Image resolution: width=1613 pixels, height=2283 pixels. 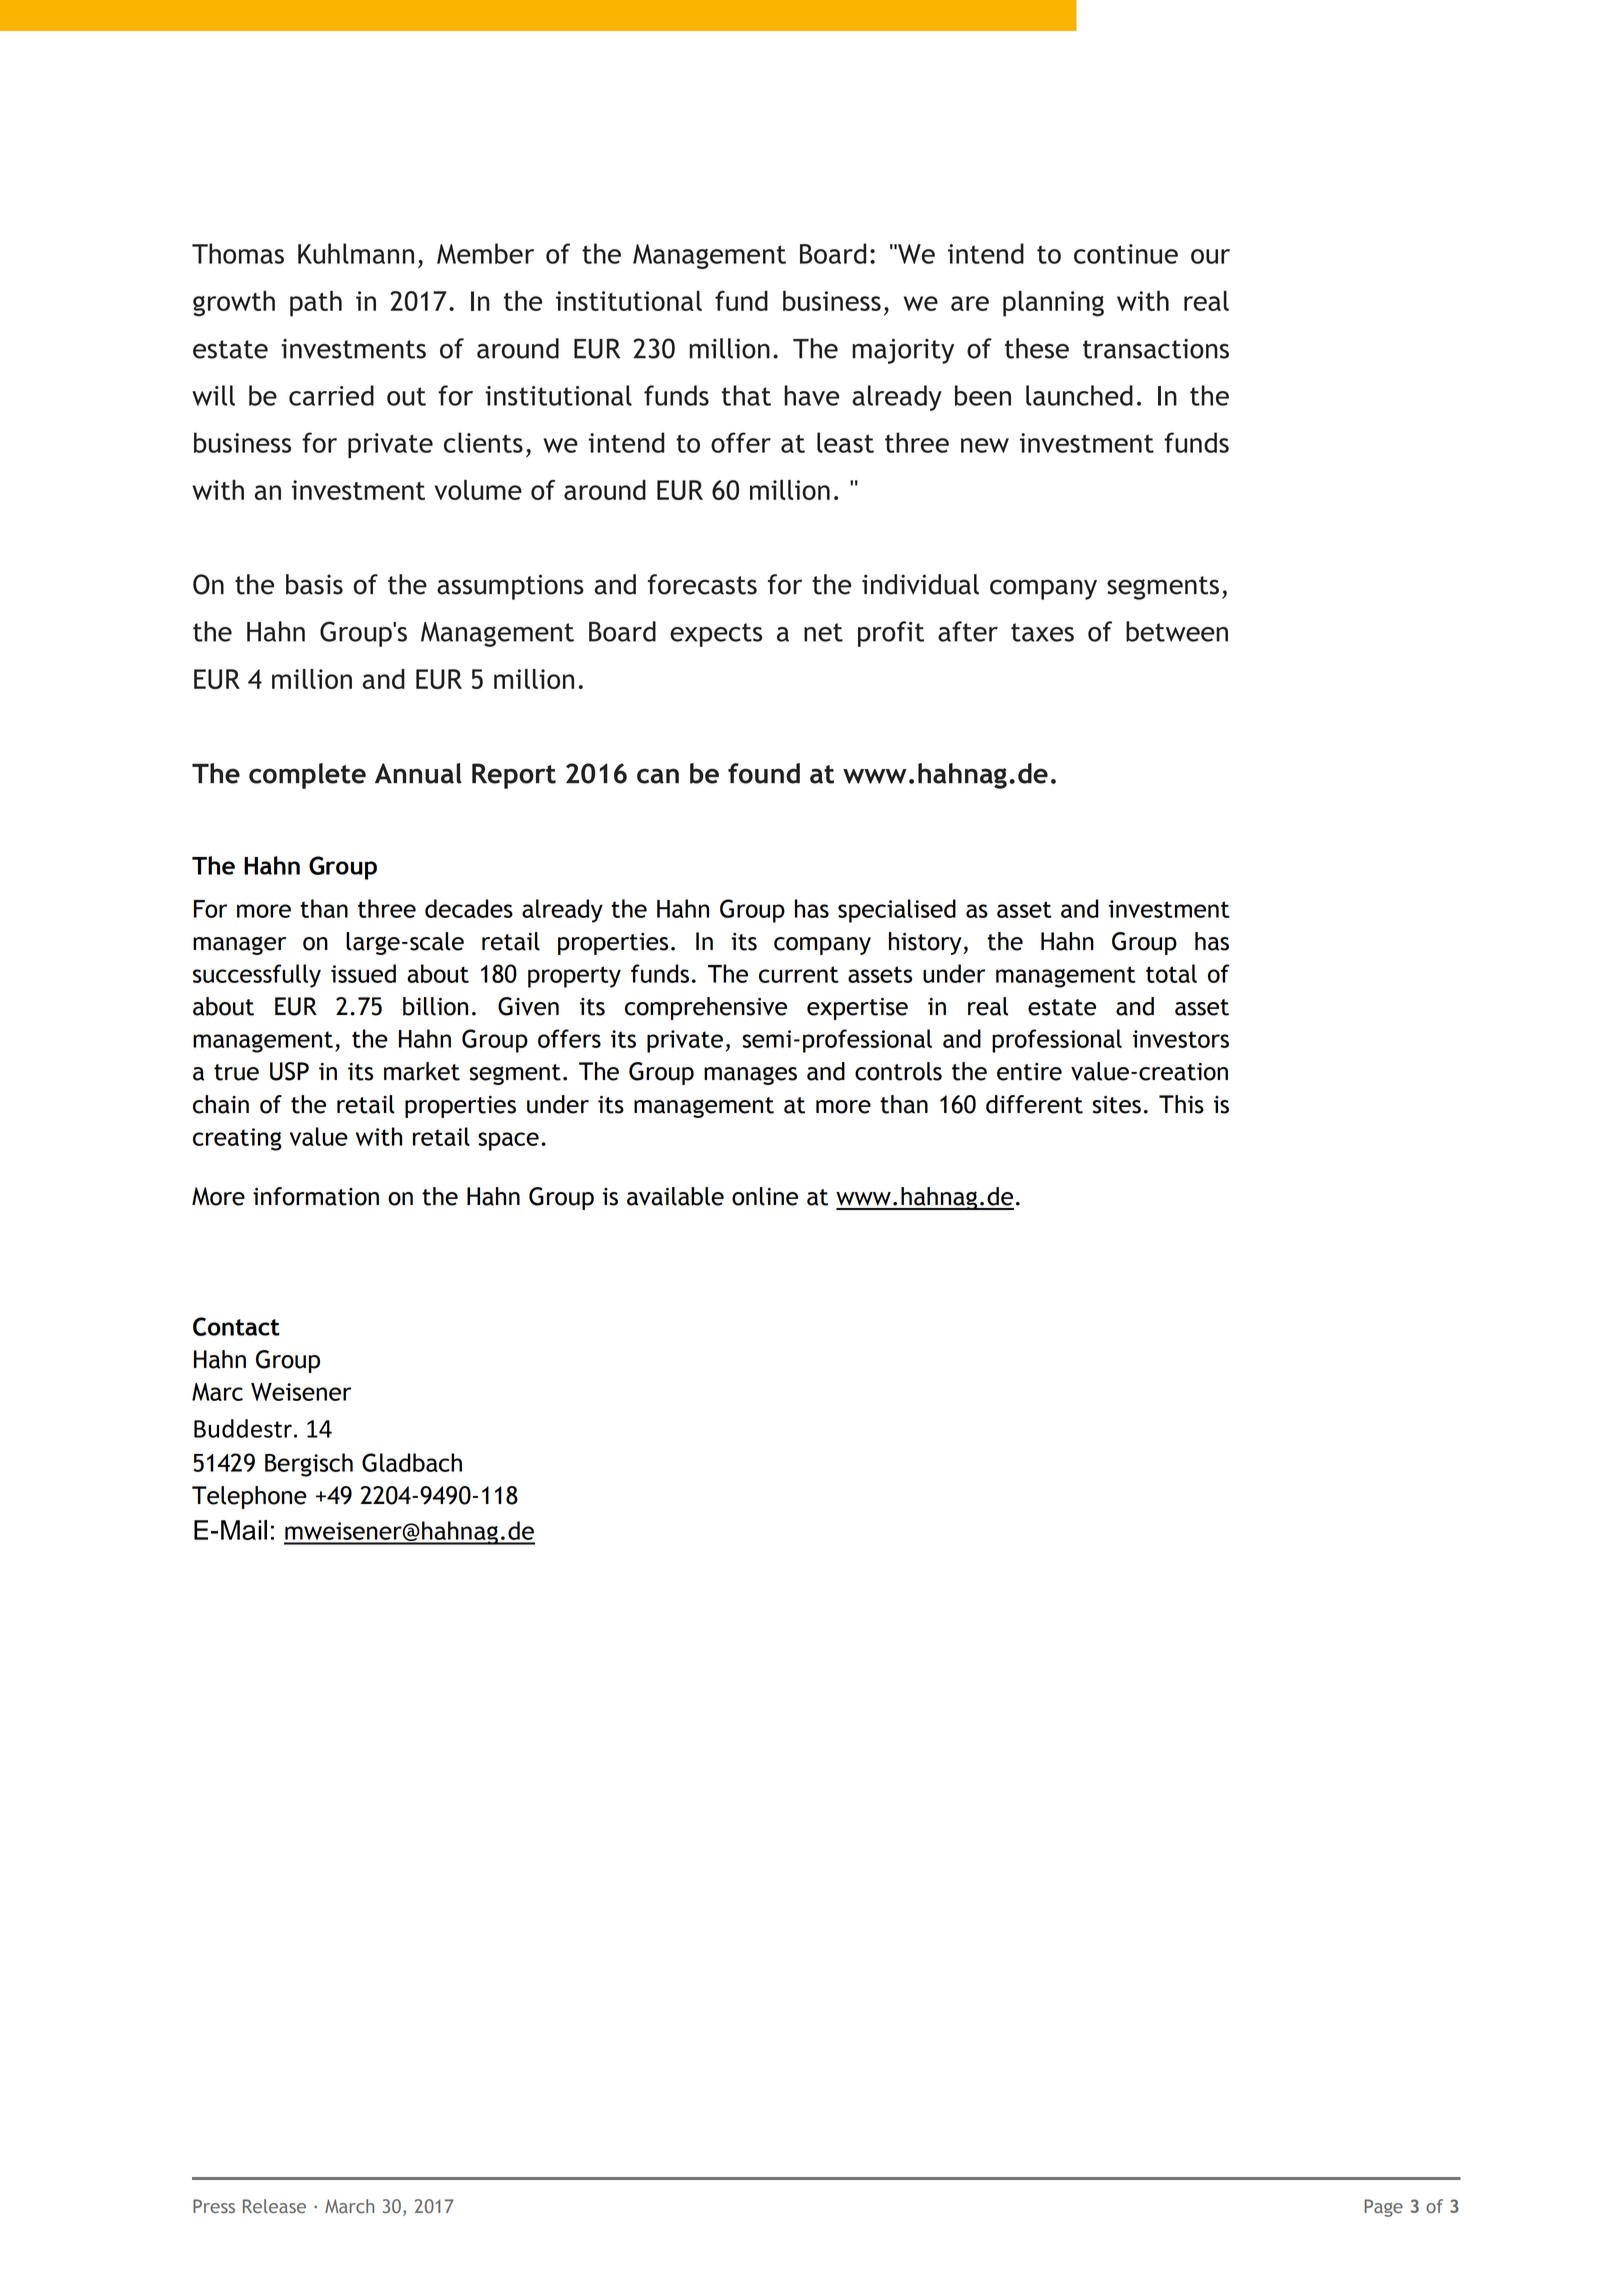 What do you see at coordinates (363, 973) in the image?
I see `issued` at bounding box center [363, 973].
